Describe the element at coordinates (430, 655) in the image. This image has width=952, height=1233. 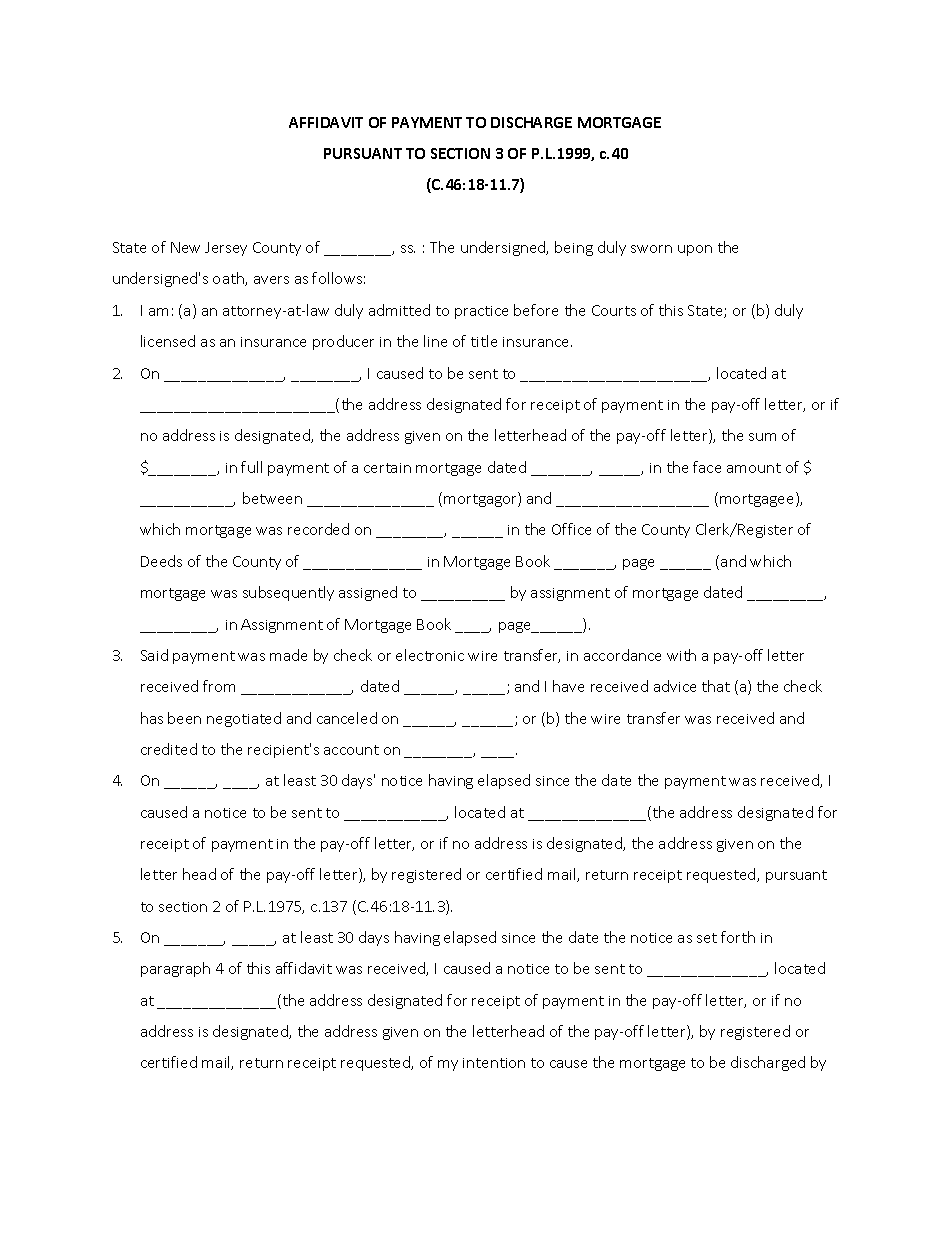
I see `electronic` at that location.
